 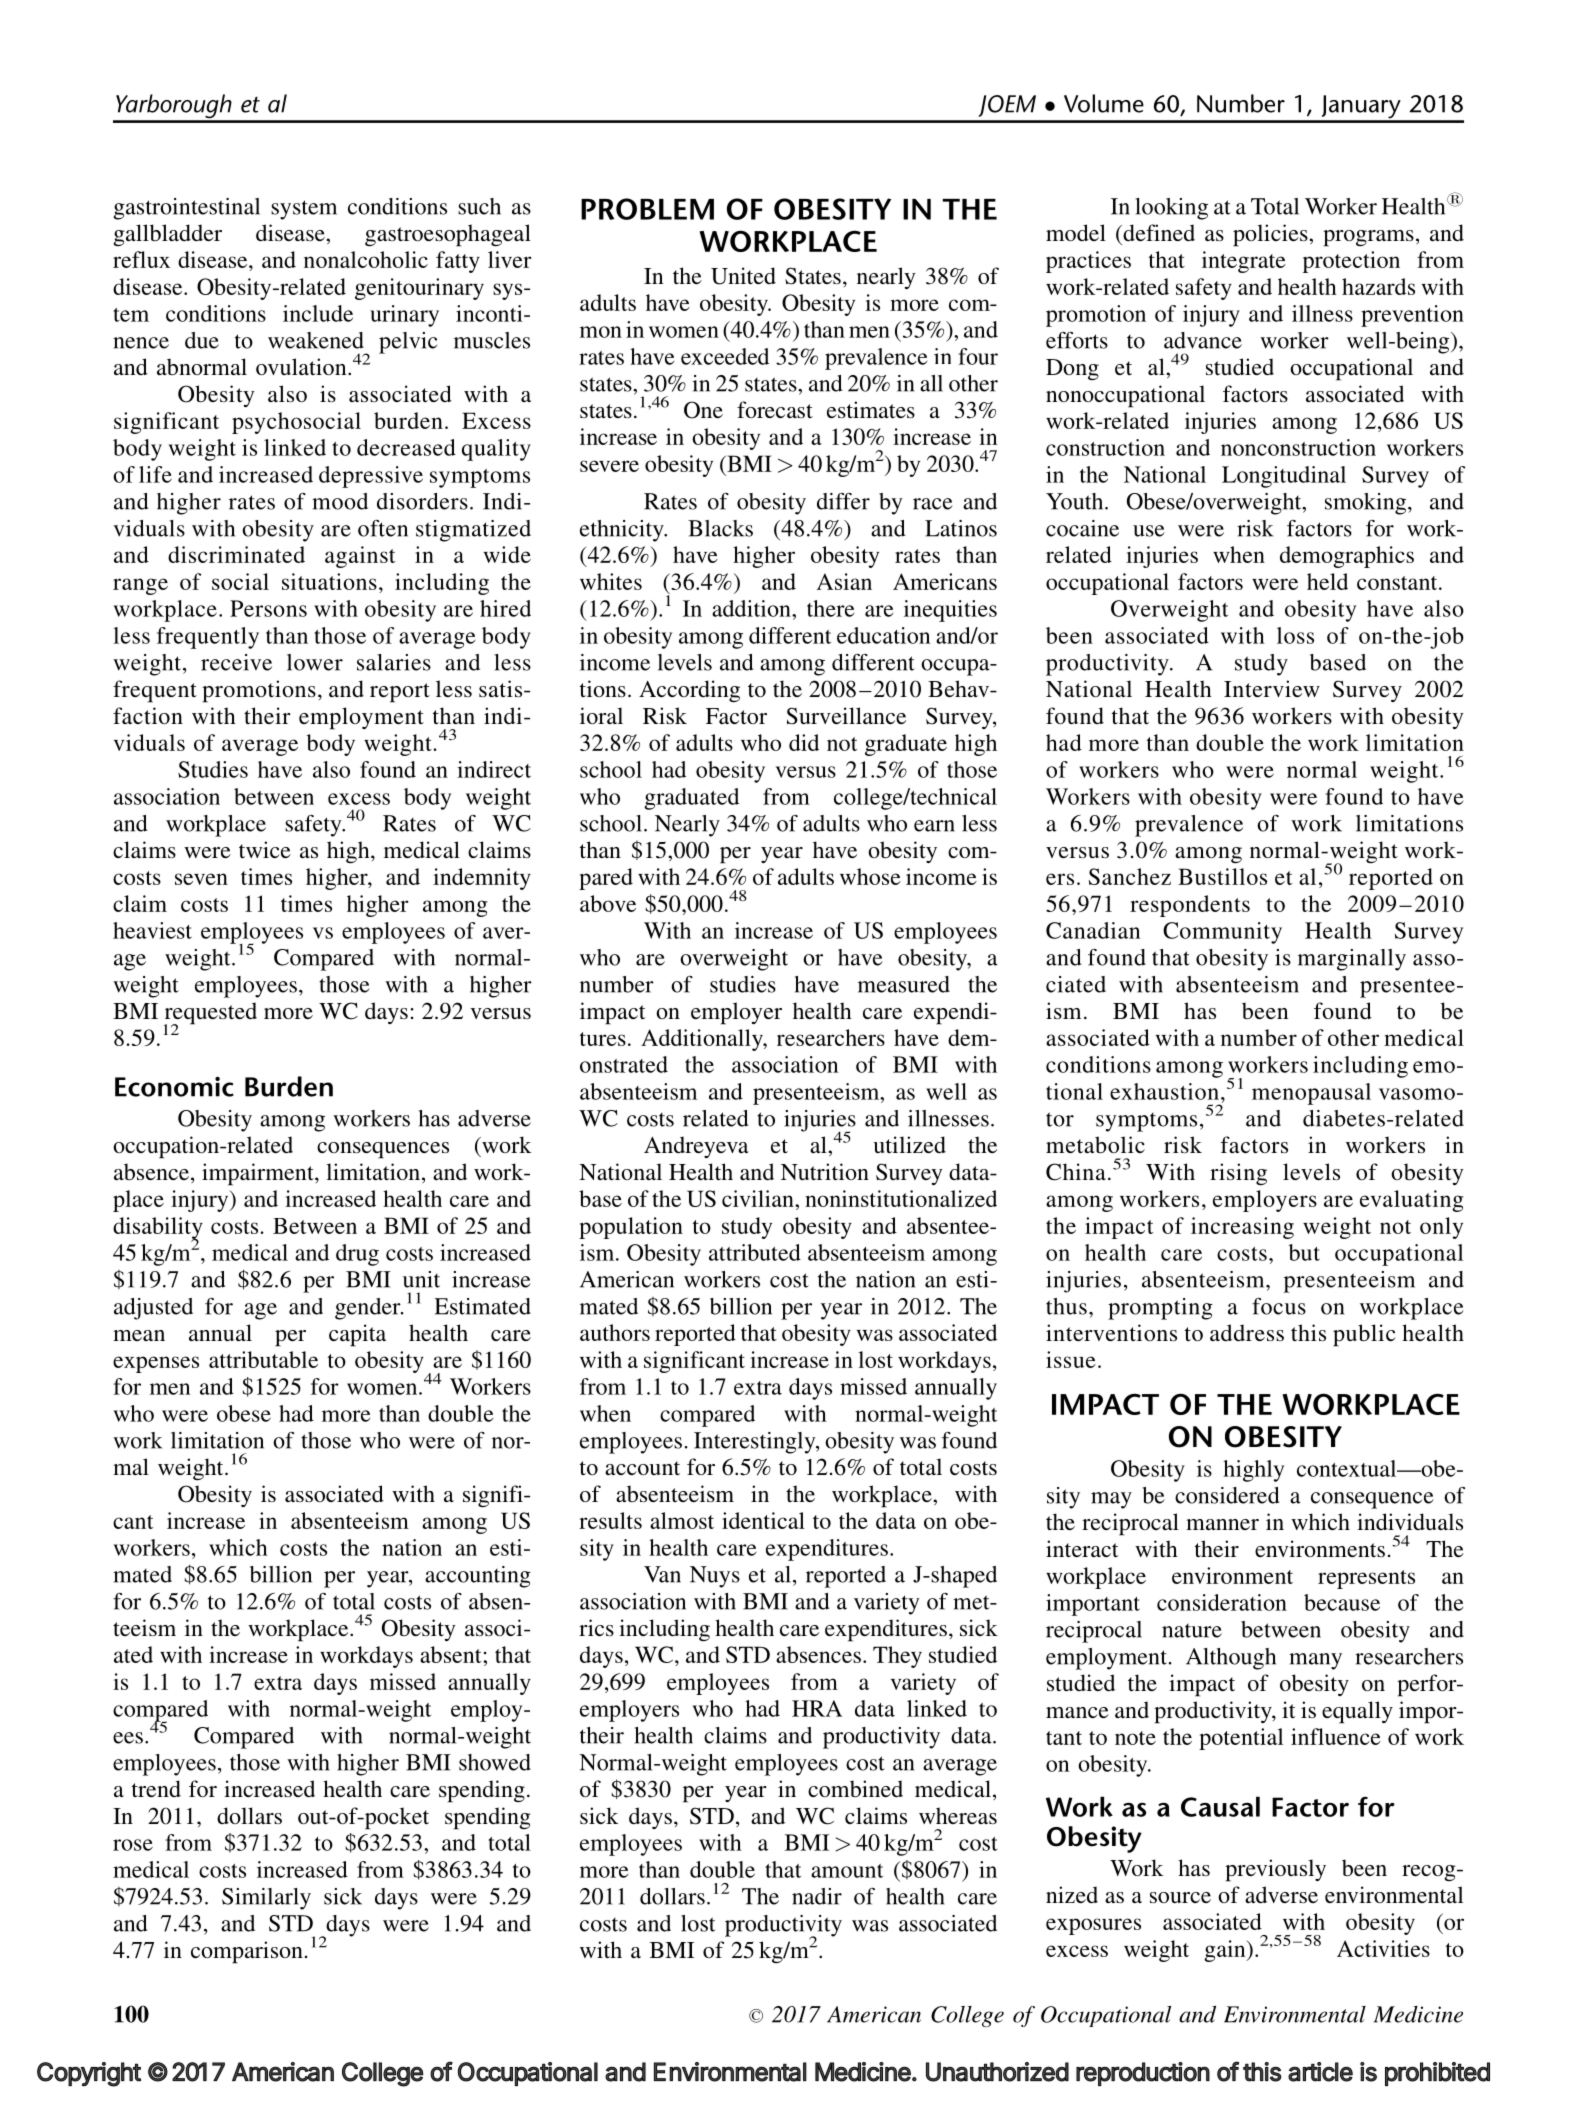 What do you see at coordinates (304, 210) in the screenshot?
I see `system` at bounding box center [304, 210].
